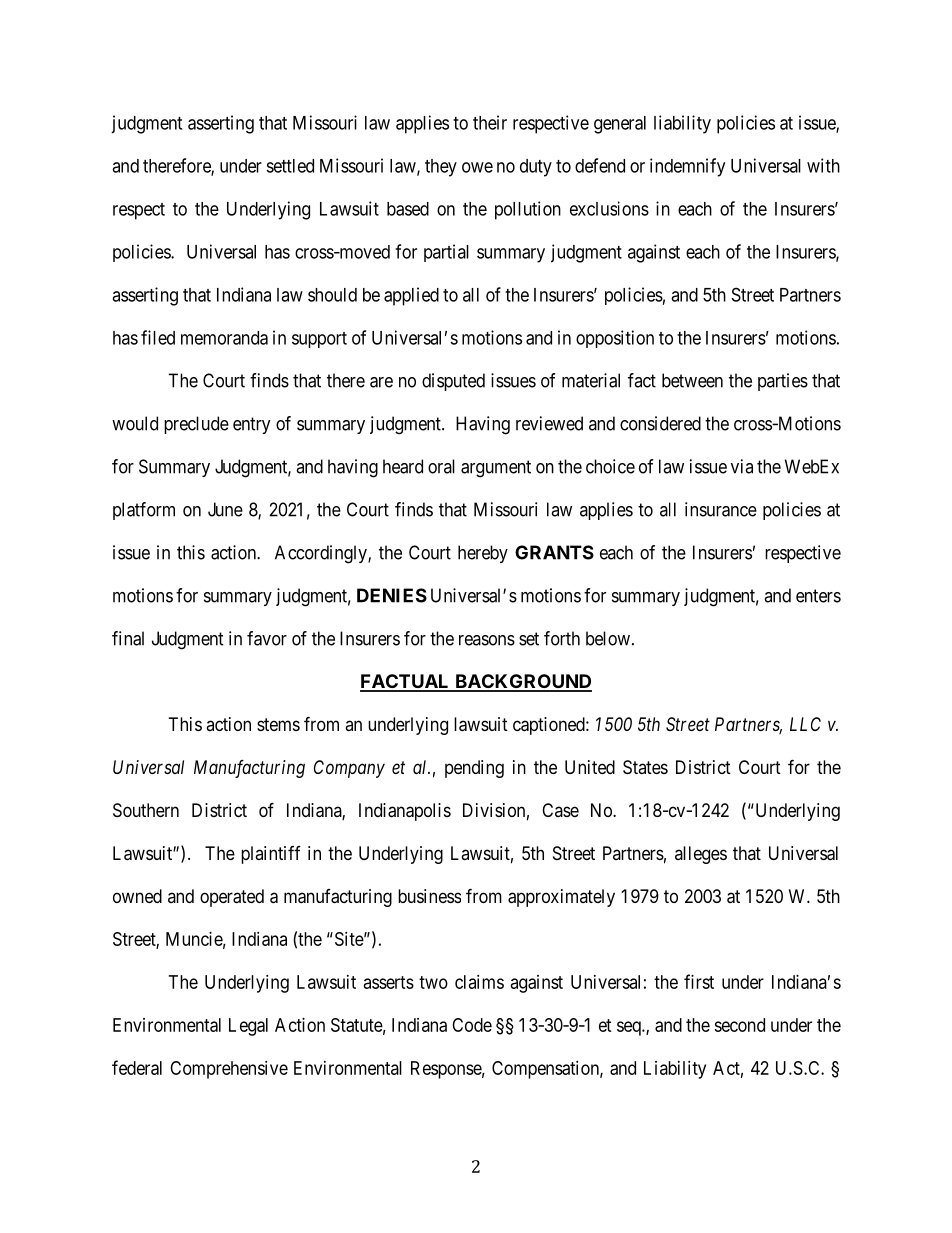 Image resolution: width=952 pixels, height=1233 pixels. What do you see at coordinates (278, 724) in the document?
I see `stems` at bounding box center [278, 724].
